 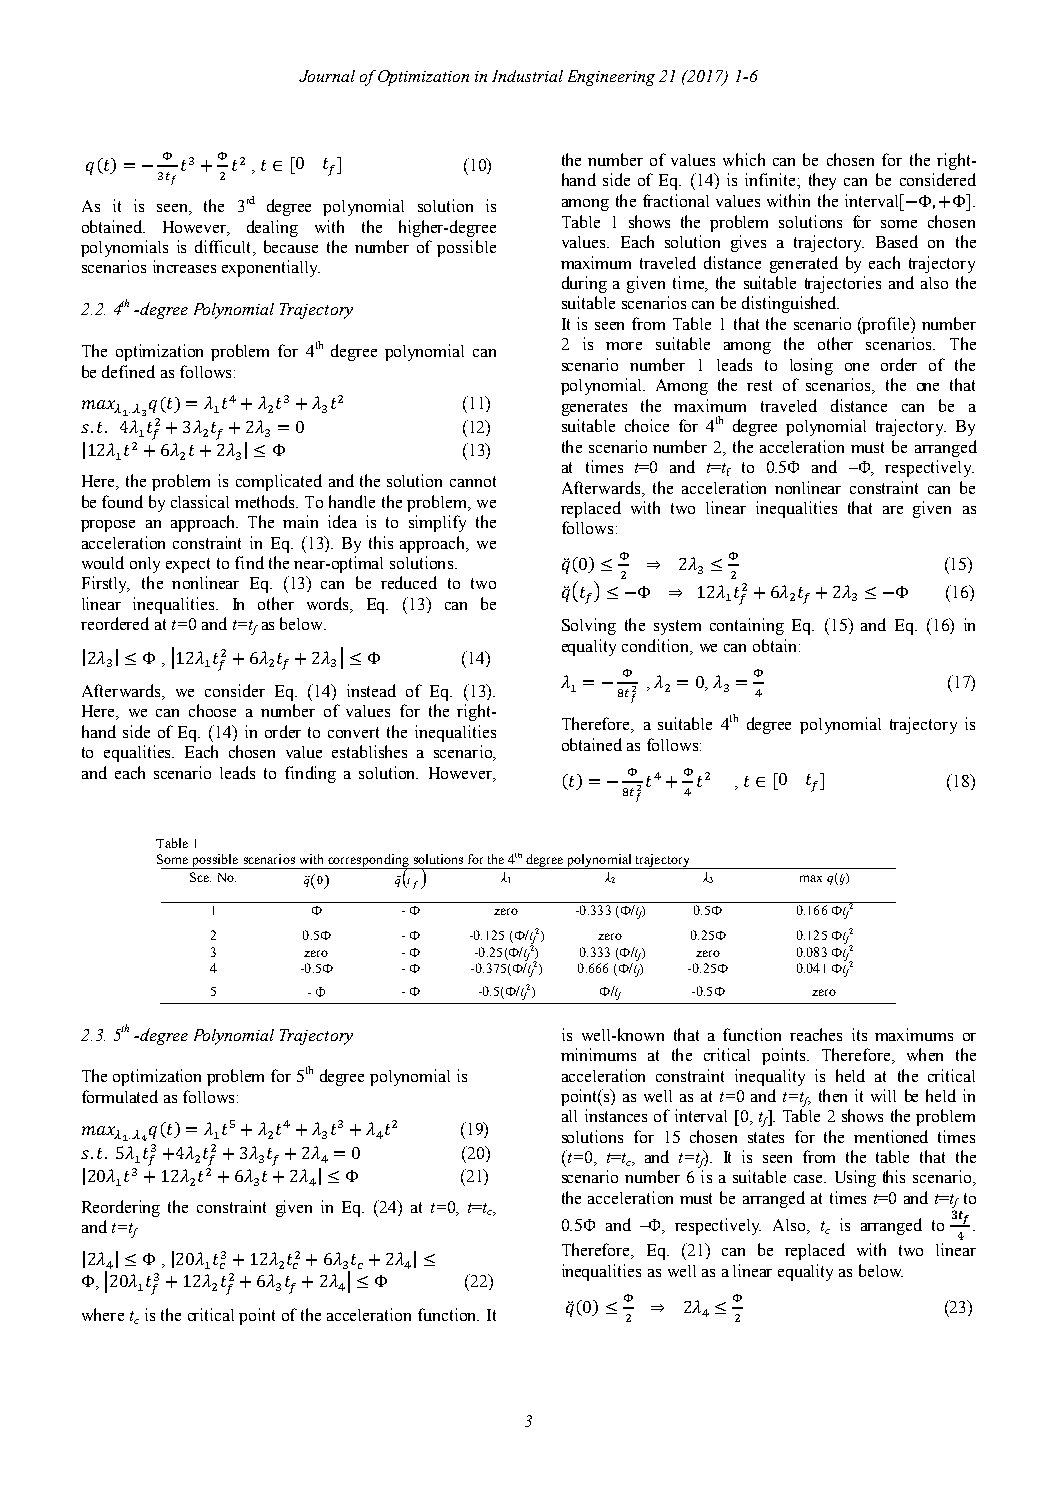 What do you see at coordinates (809, 1179) in the screenshot?
I see `case` at bounding box center [809, 1179].
